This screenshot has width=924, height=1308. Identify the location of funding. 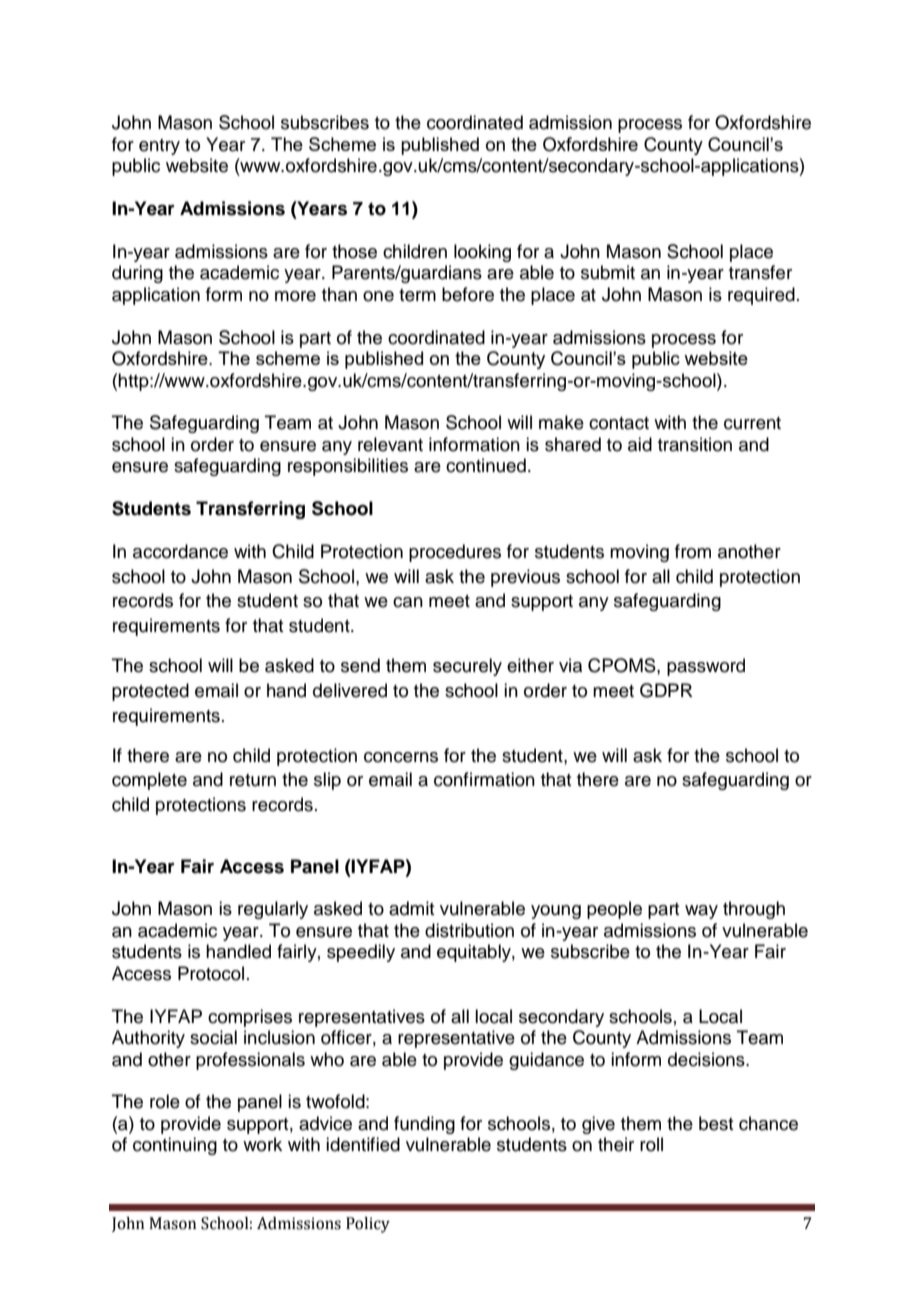
(424, 1125).
